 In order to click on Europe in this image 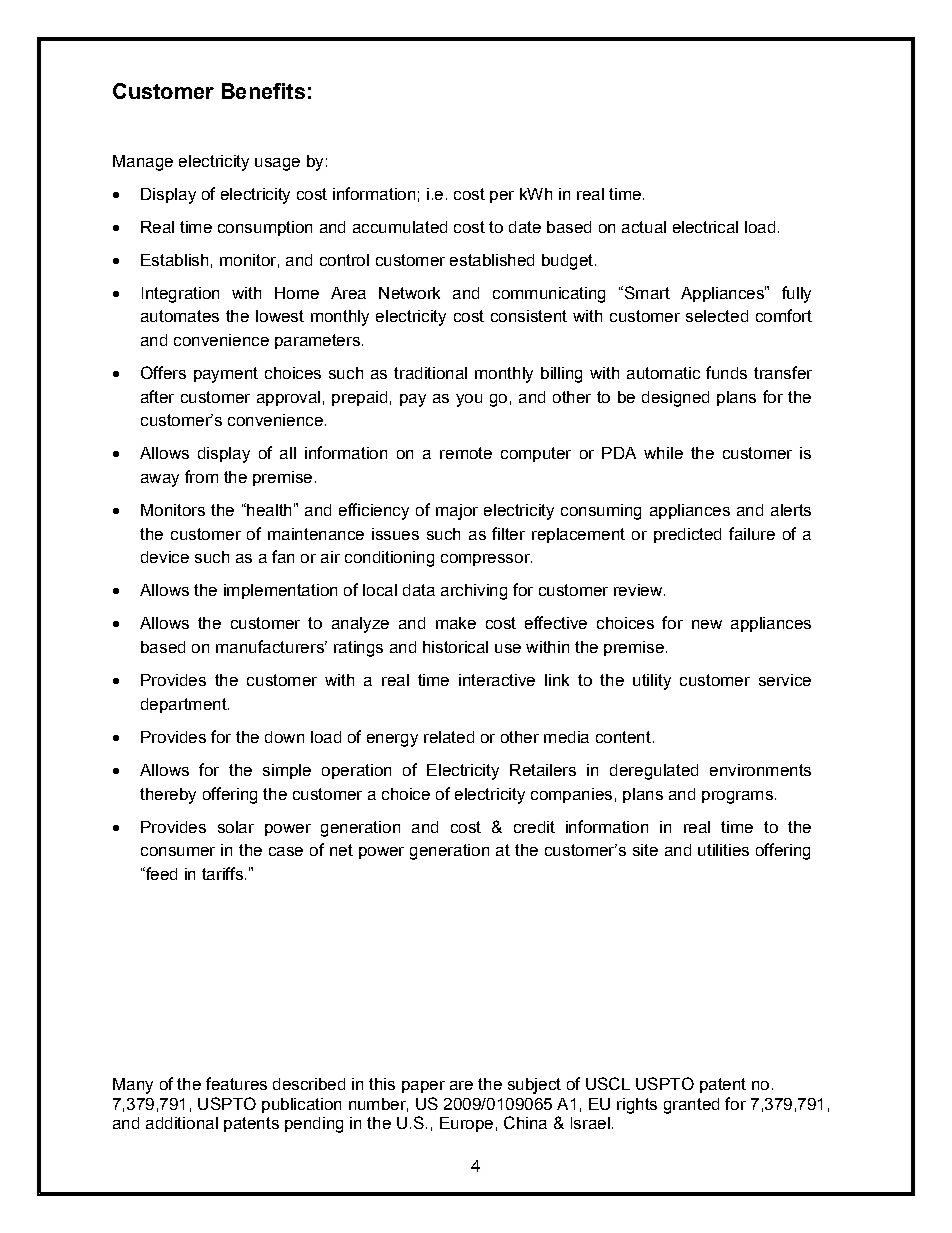, I will do `click(466, 1124)`.
